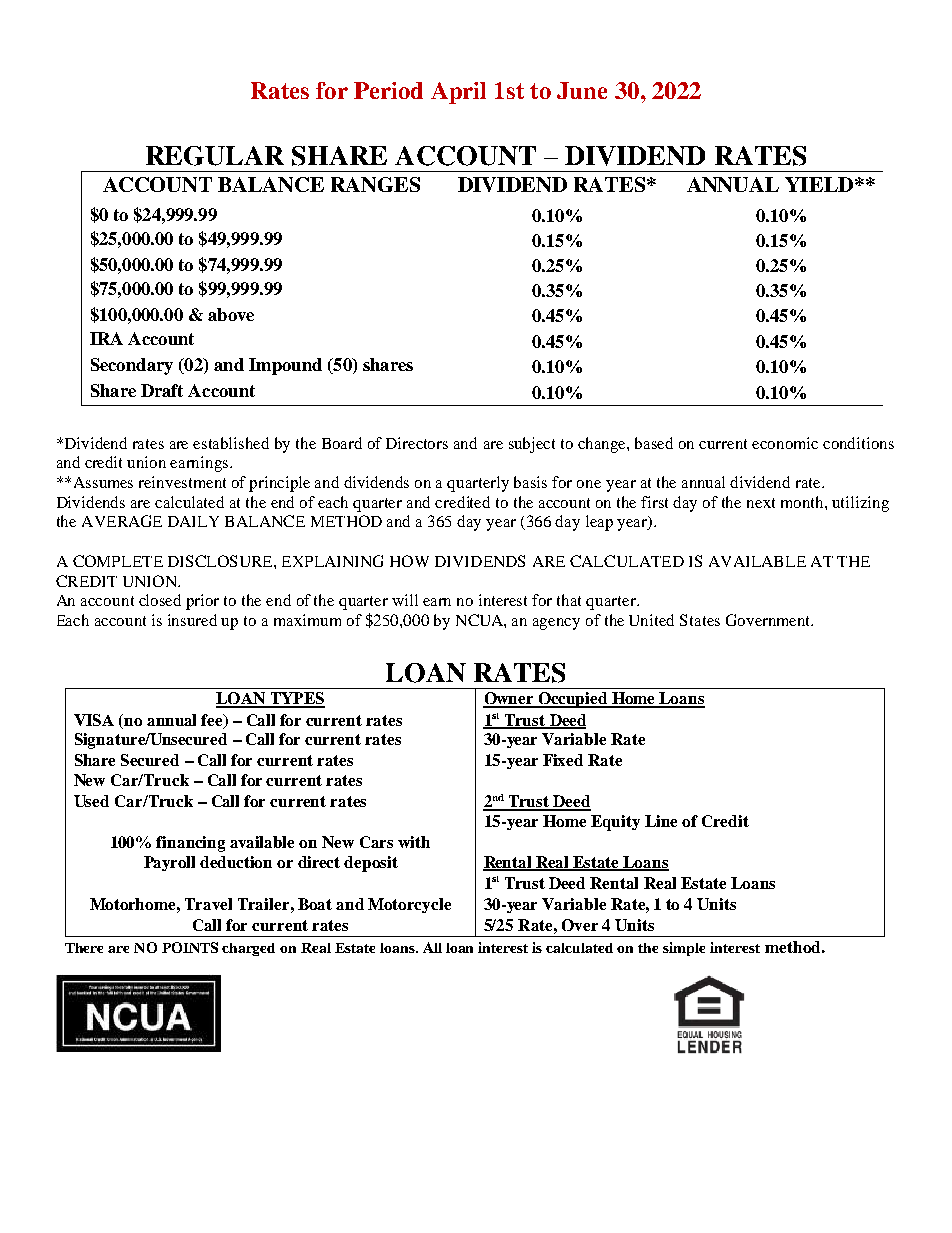  What do you see at coordinates (215, 156) in the screenshot?
I see `REGULAR` at bounding box center [215, 156].
